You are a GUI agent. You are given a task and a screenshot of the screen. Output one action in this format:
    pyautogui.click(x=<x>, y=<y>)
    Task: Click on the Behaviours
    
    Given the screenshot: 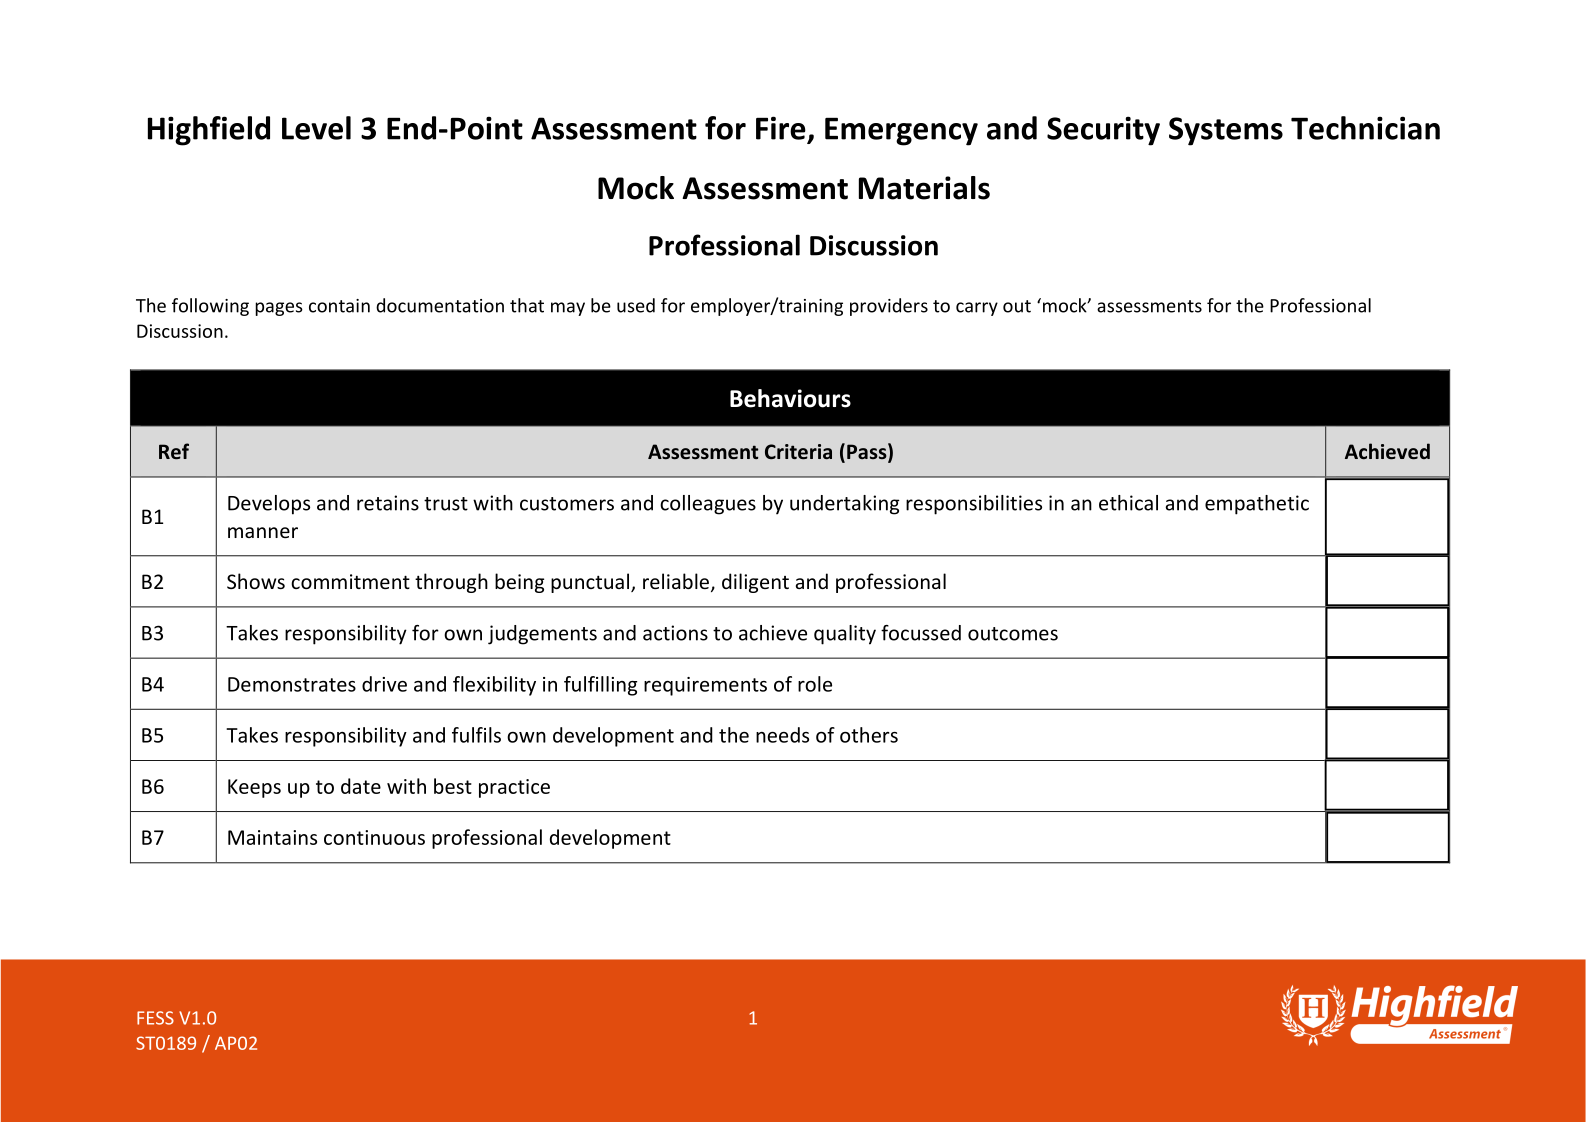 What is the action you would take?
    pyautogui.click(x=790, y=398)
